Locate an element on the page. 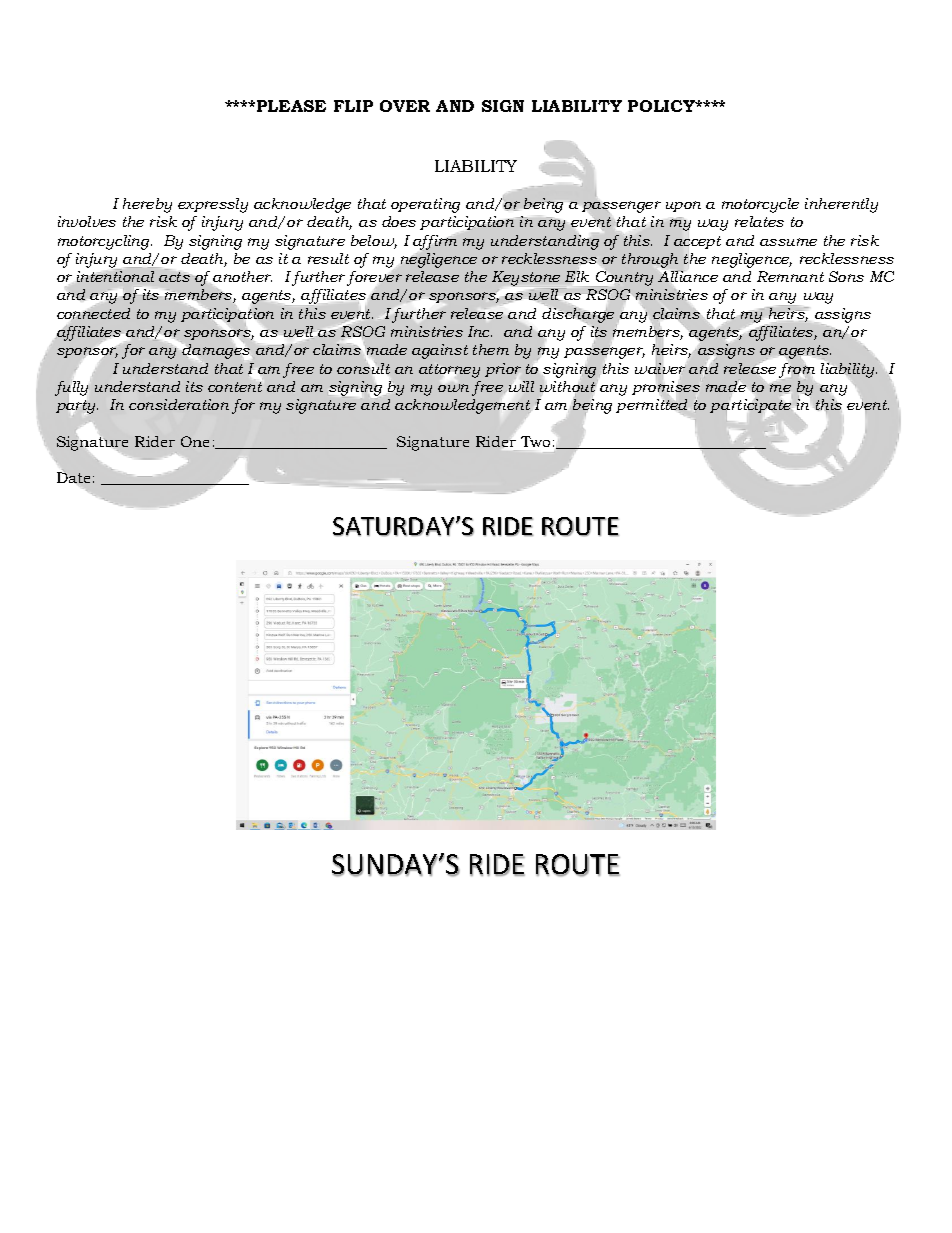  PLEASE is located at coordinates (291, 106).
